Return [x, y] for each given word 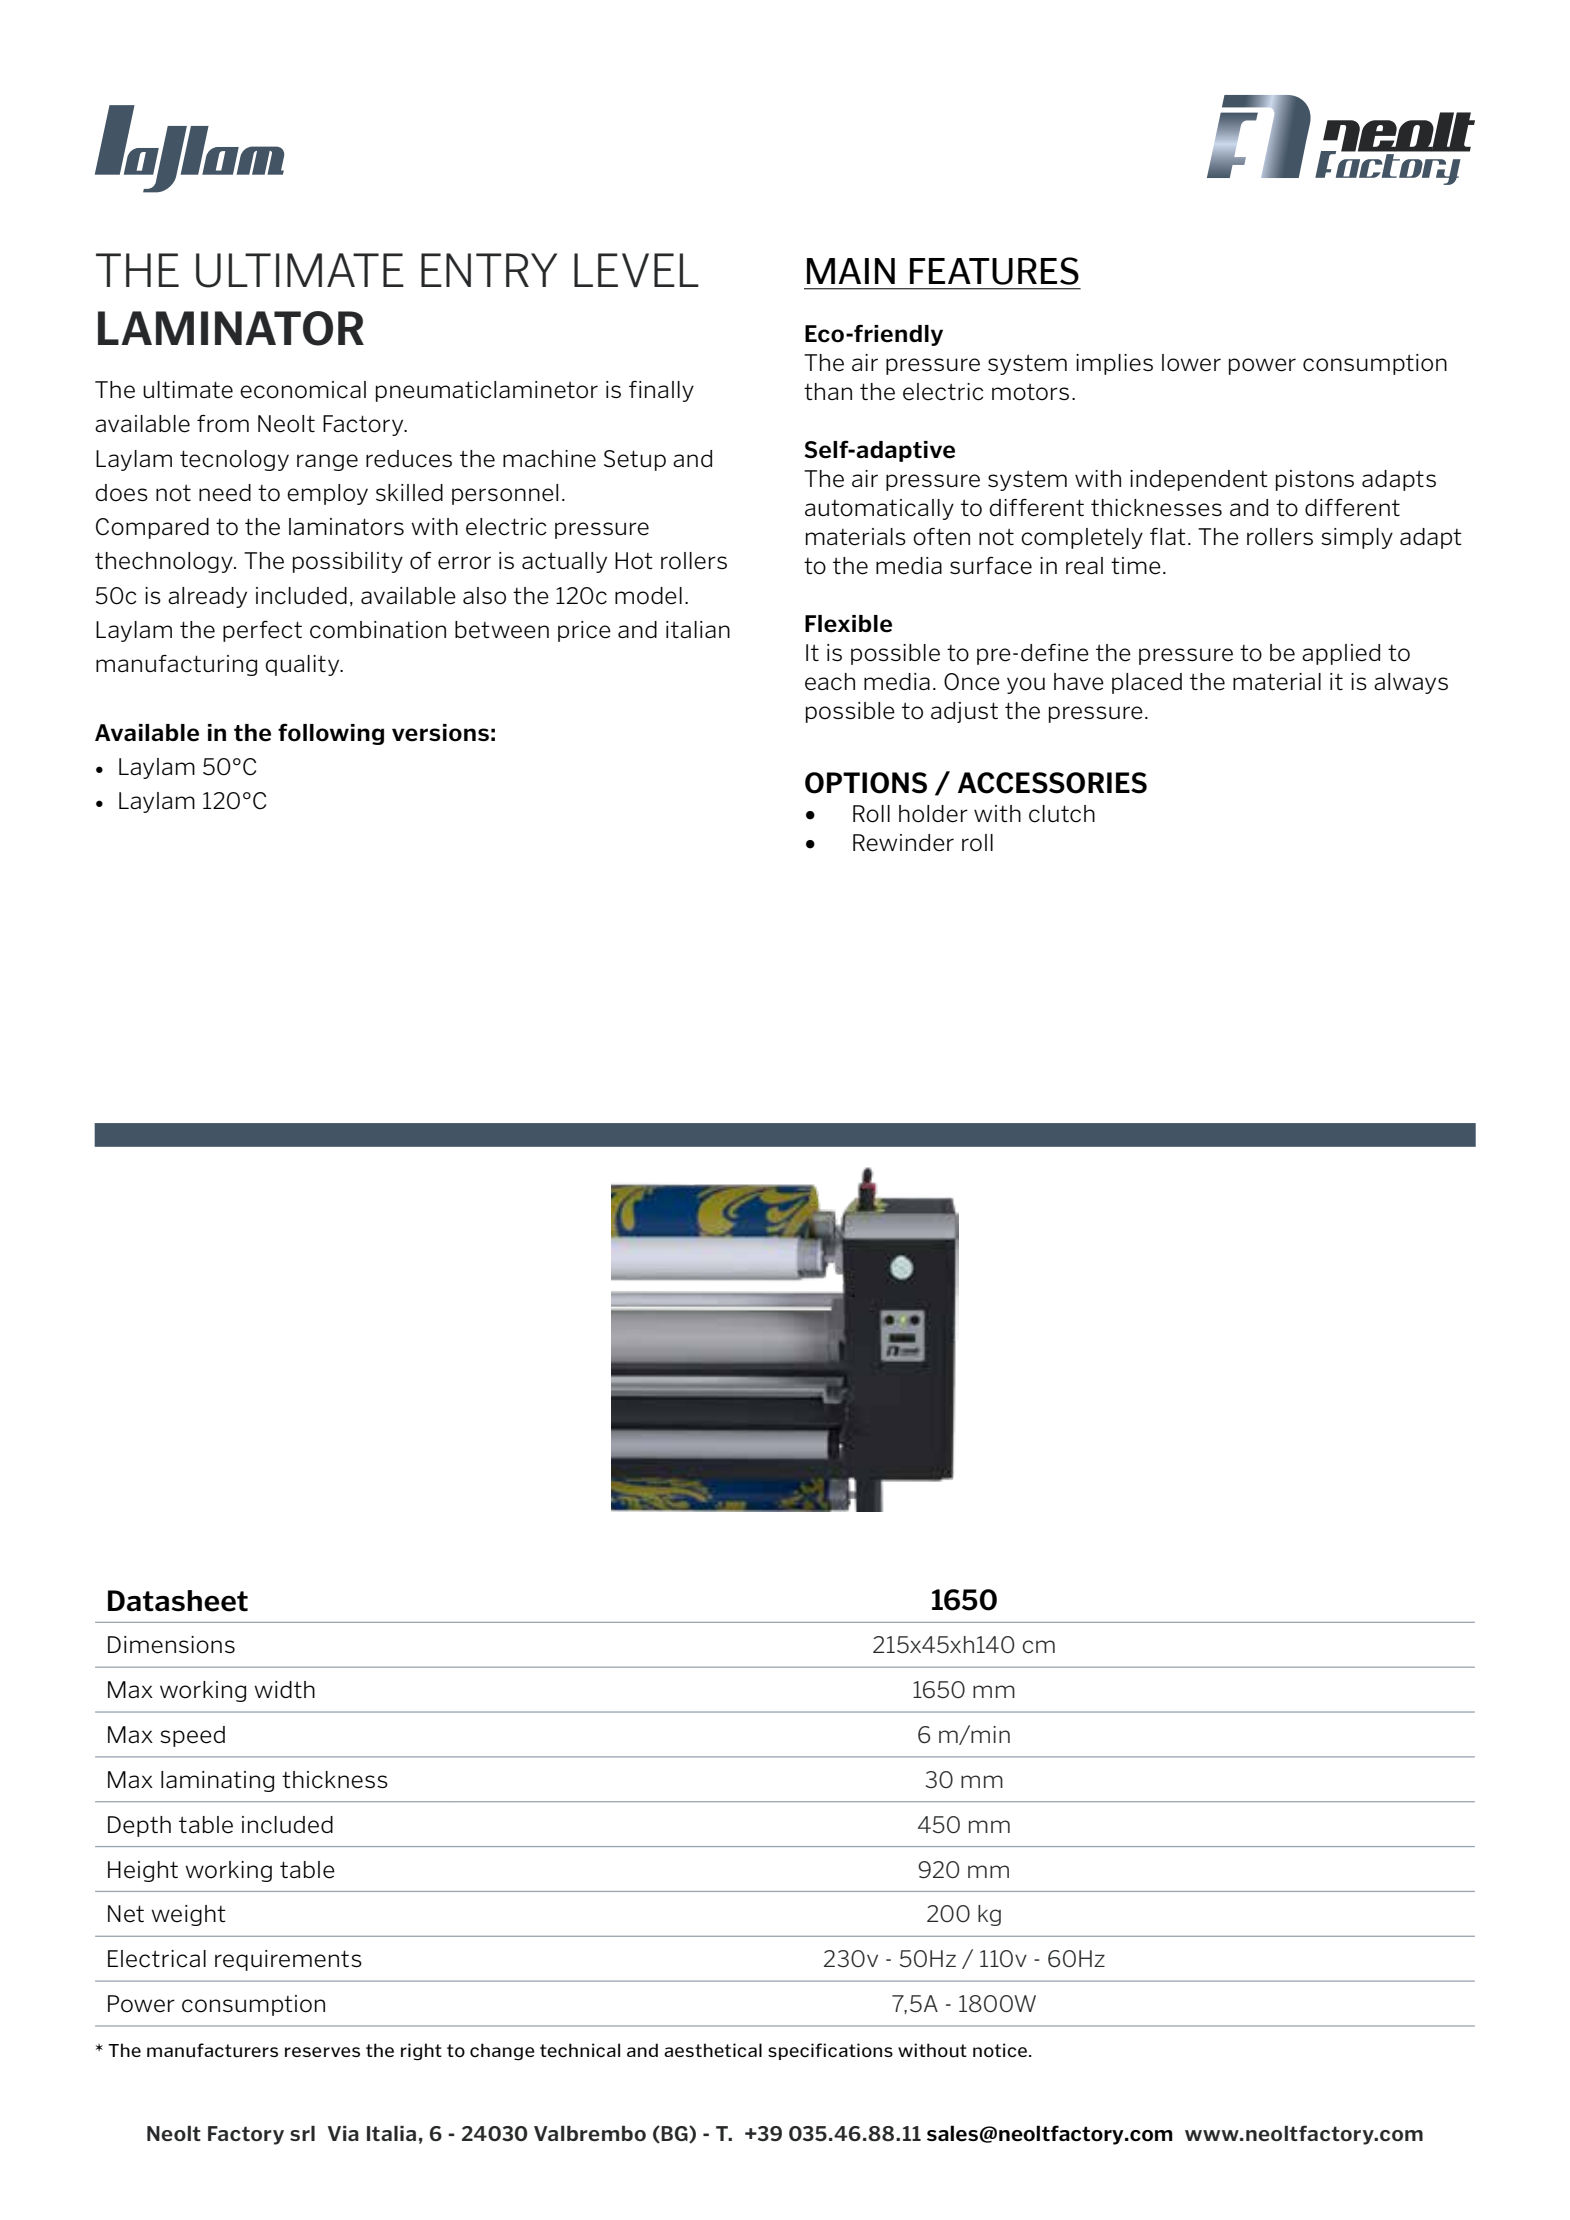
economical [303, 390]
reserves [322, 2052]
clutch [1062, 814]
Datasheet [178, 1601]
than [828, 391]
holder [933, 814]
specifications [830, 2051]
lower [1191, 363]
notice [1000, 2050]
